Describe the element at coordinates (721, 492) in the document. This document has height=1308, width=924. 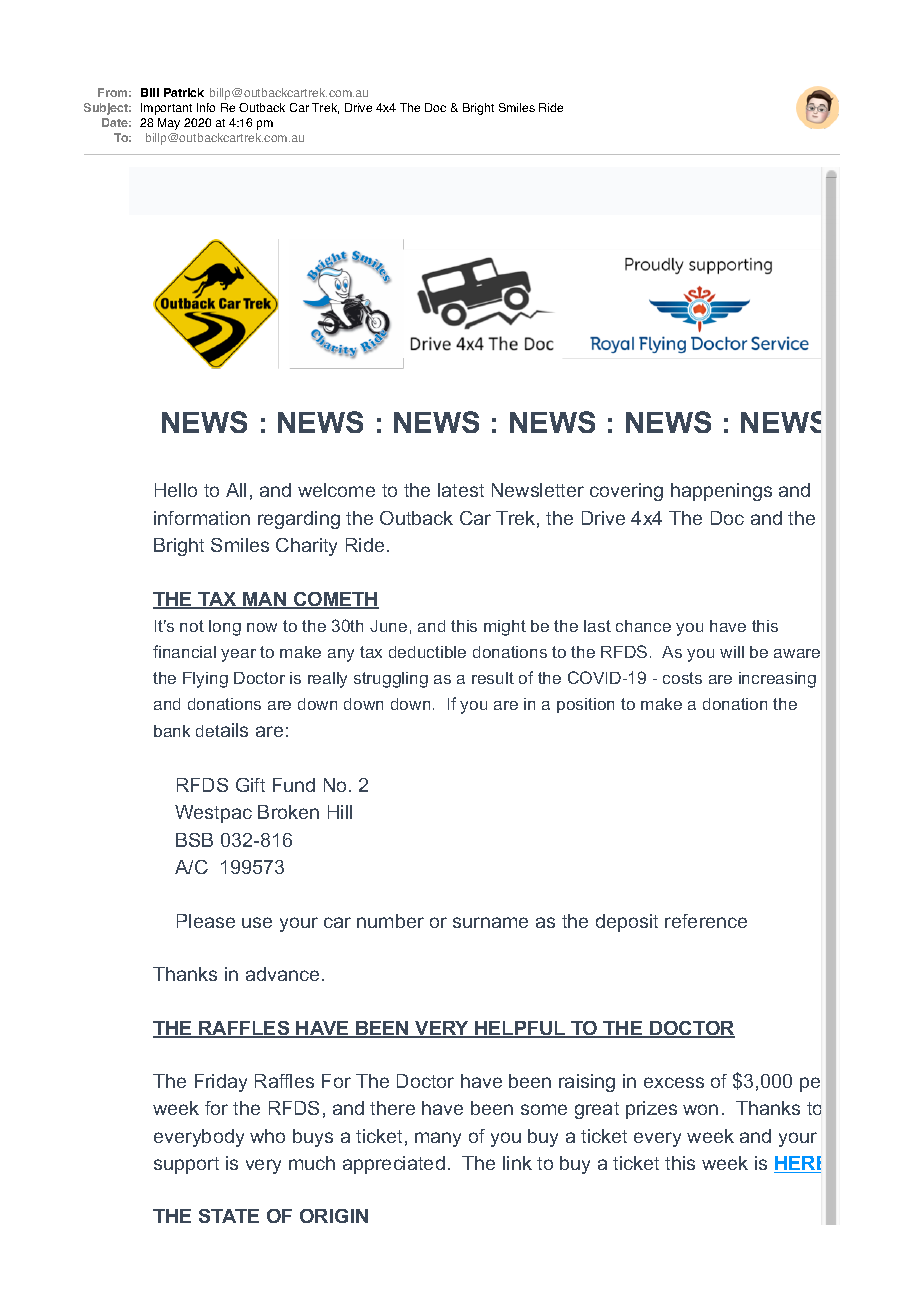
I see `happenings` at that location.
